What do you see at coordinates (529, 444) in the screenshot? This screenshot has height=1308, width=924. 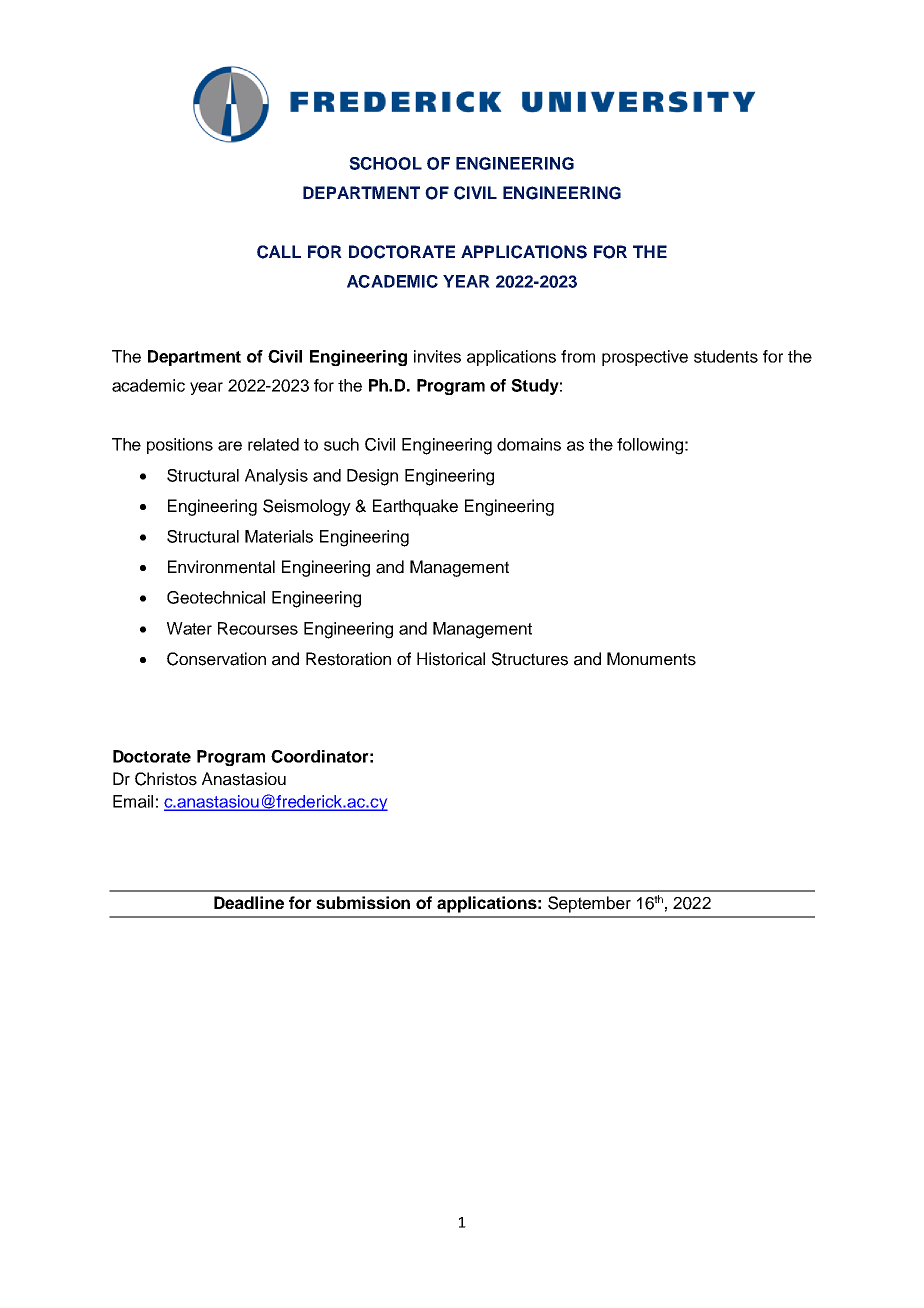 I see `domains` at bounding box center [529, 444].
